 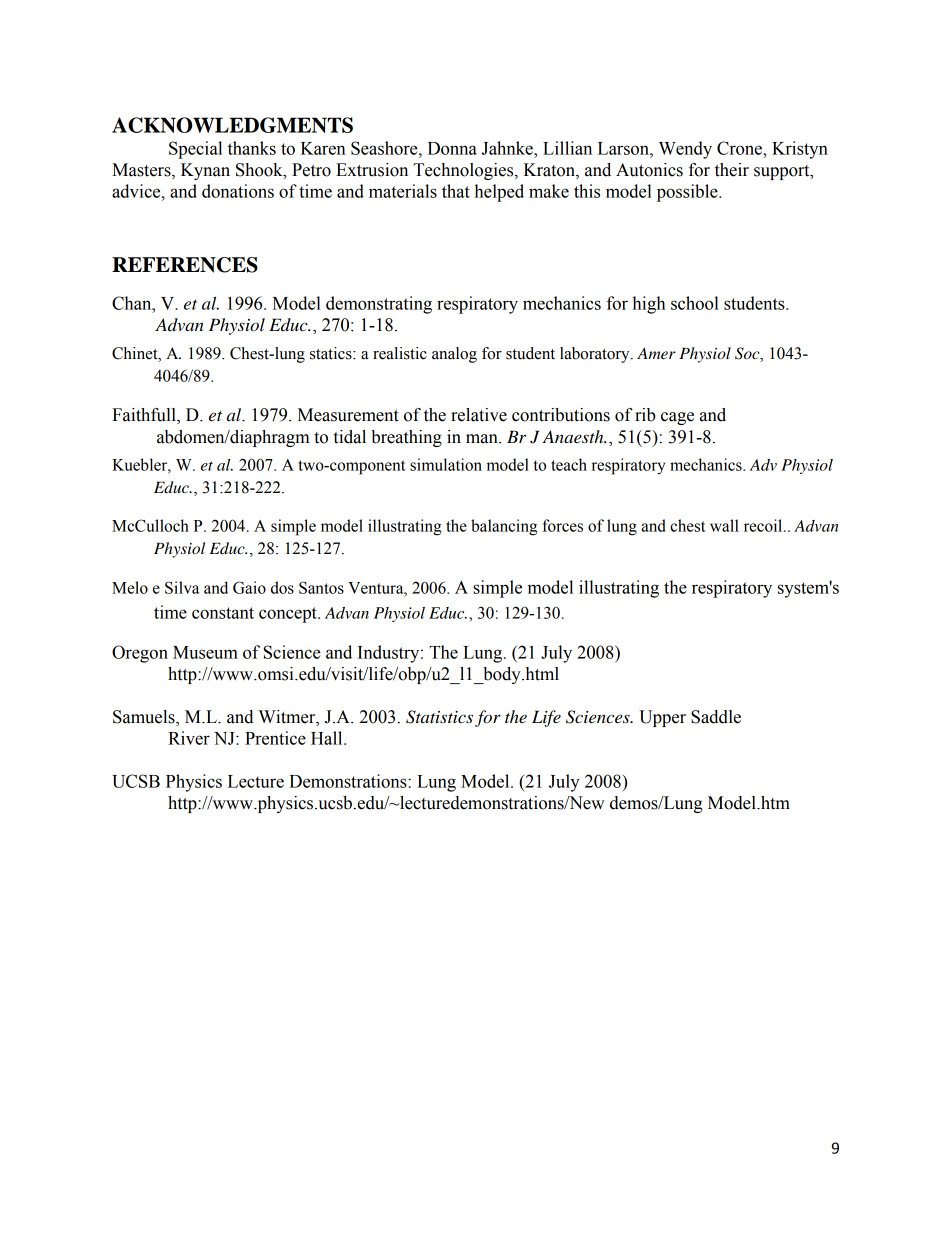 I want to click on cage, so click(x=677, y=418).
